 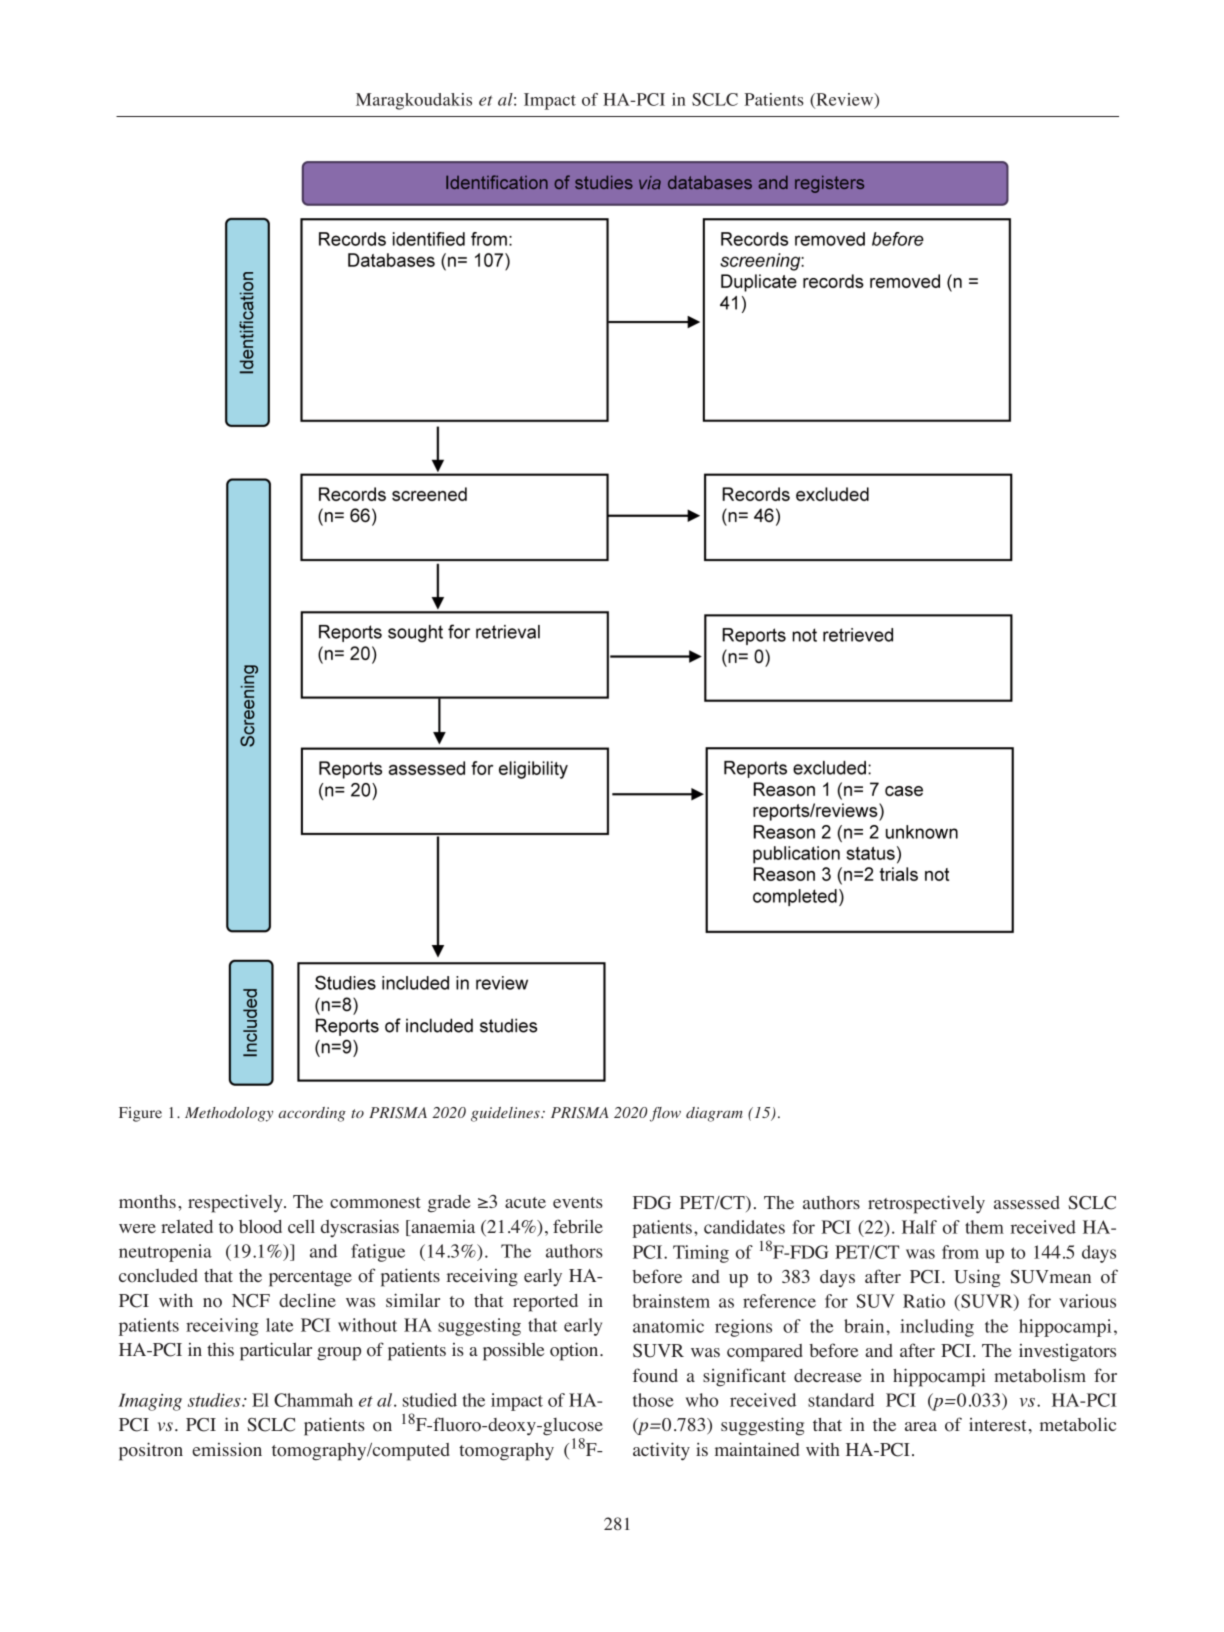 What do you see at coordinates (578, 1202) in the screenshot?
I see `events` at bounding box center [578, 1202].
